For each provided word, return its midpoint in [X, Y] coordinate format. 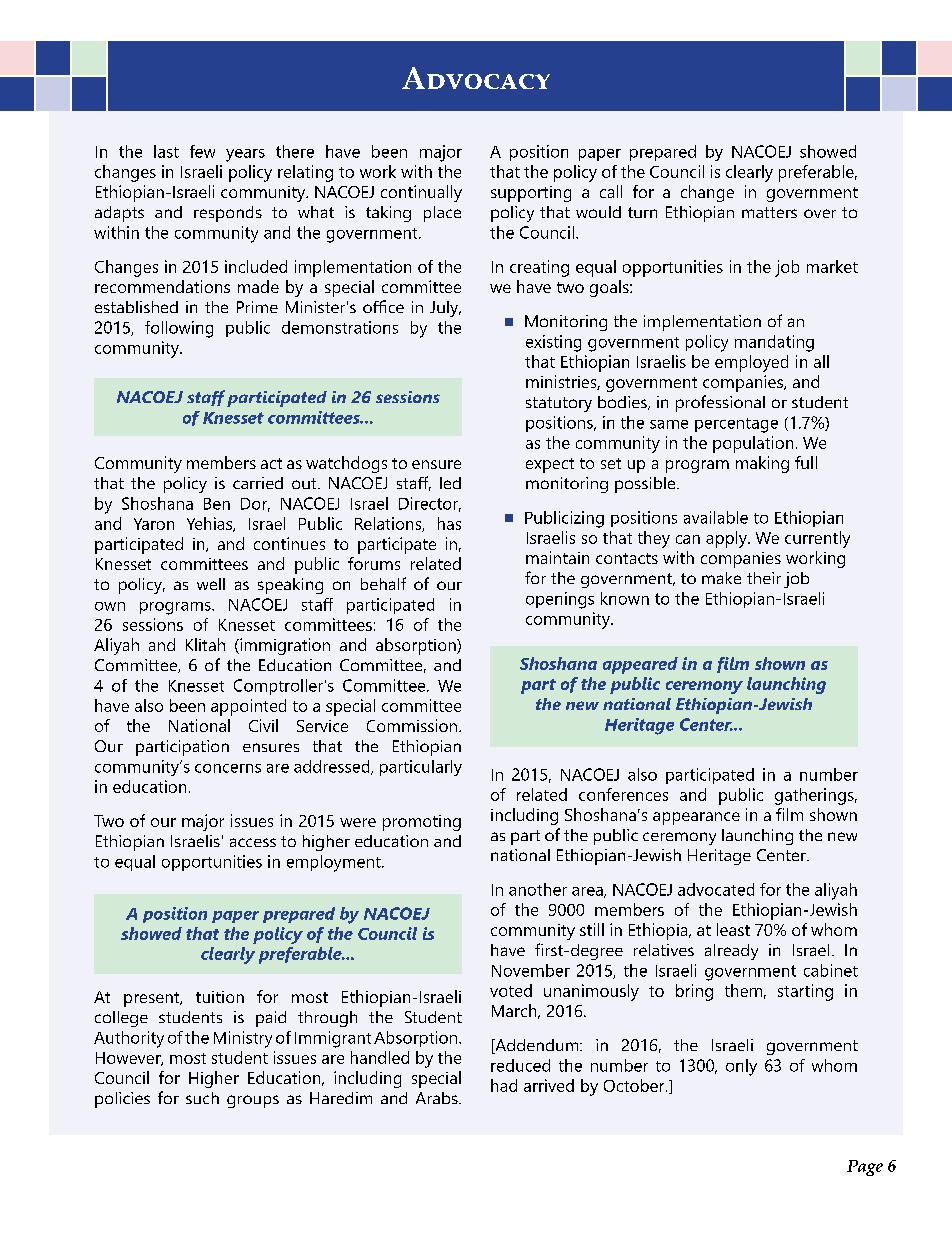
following [179, 329]
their [764, 578]
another [538, 889]
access [253, 842]
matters [769, 212]
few [202, 151]
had [504, 1085]
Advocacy [476, 78]
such [202, 1098]
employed [751, 363]
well [211, 584]
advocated [716, 889]
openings [560, 600]
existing [553, 343]
